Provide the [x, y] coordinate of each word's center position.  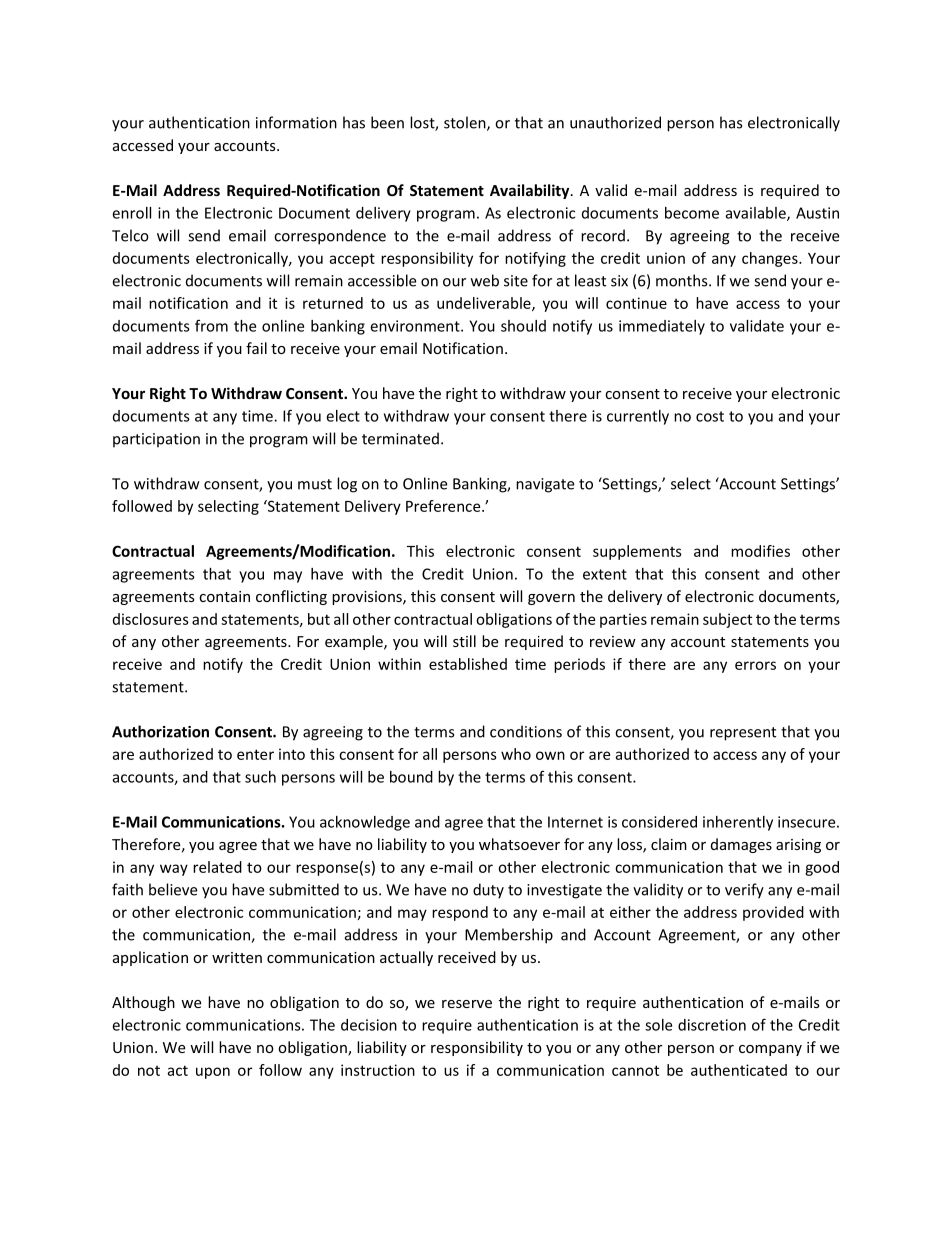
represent [743, 734]
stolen [466, 123]
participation [156, 440]
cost [710, 416]
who [516, 754]
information [296, 122]
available [757, 214]
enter [255, 754]
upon [213, 1073]
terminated [400, 438]
